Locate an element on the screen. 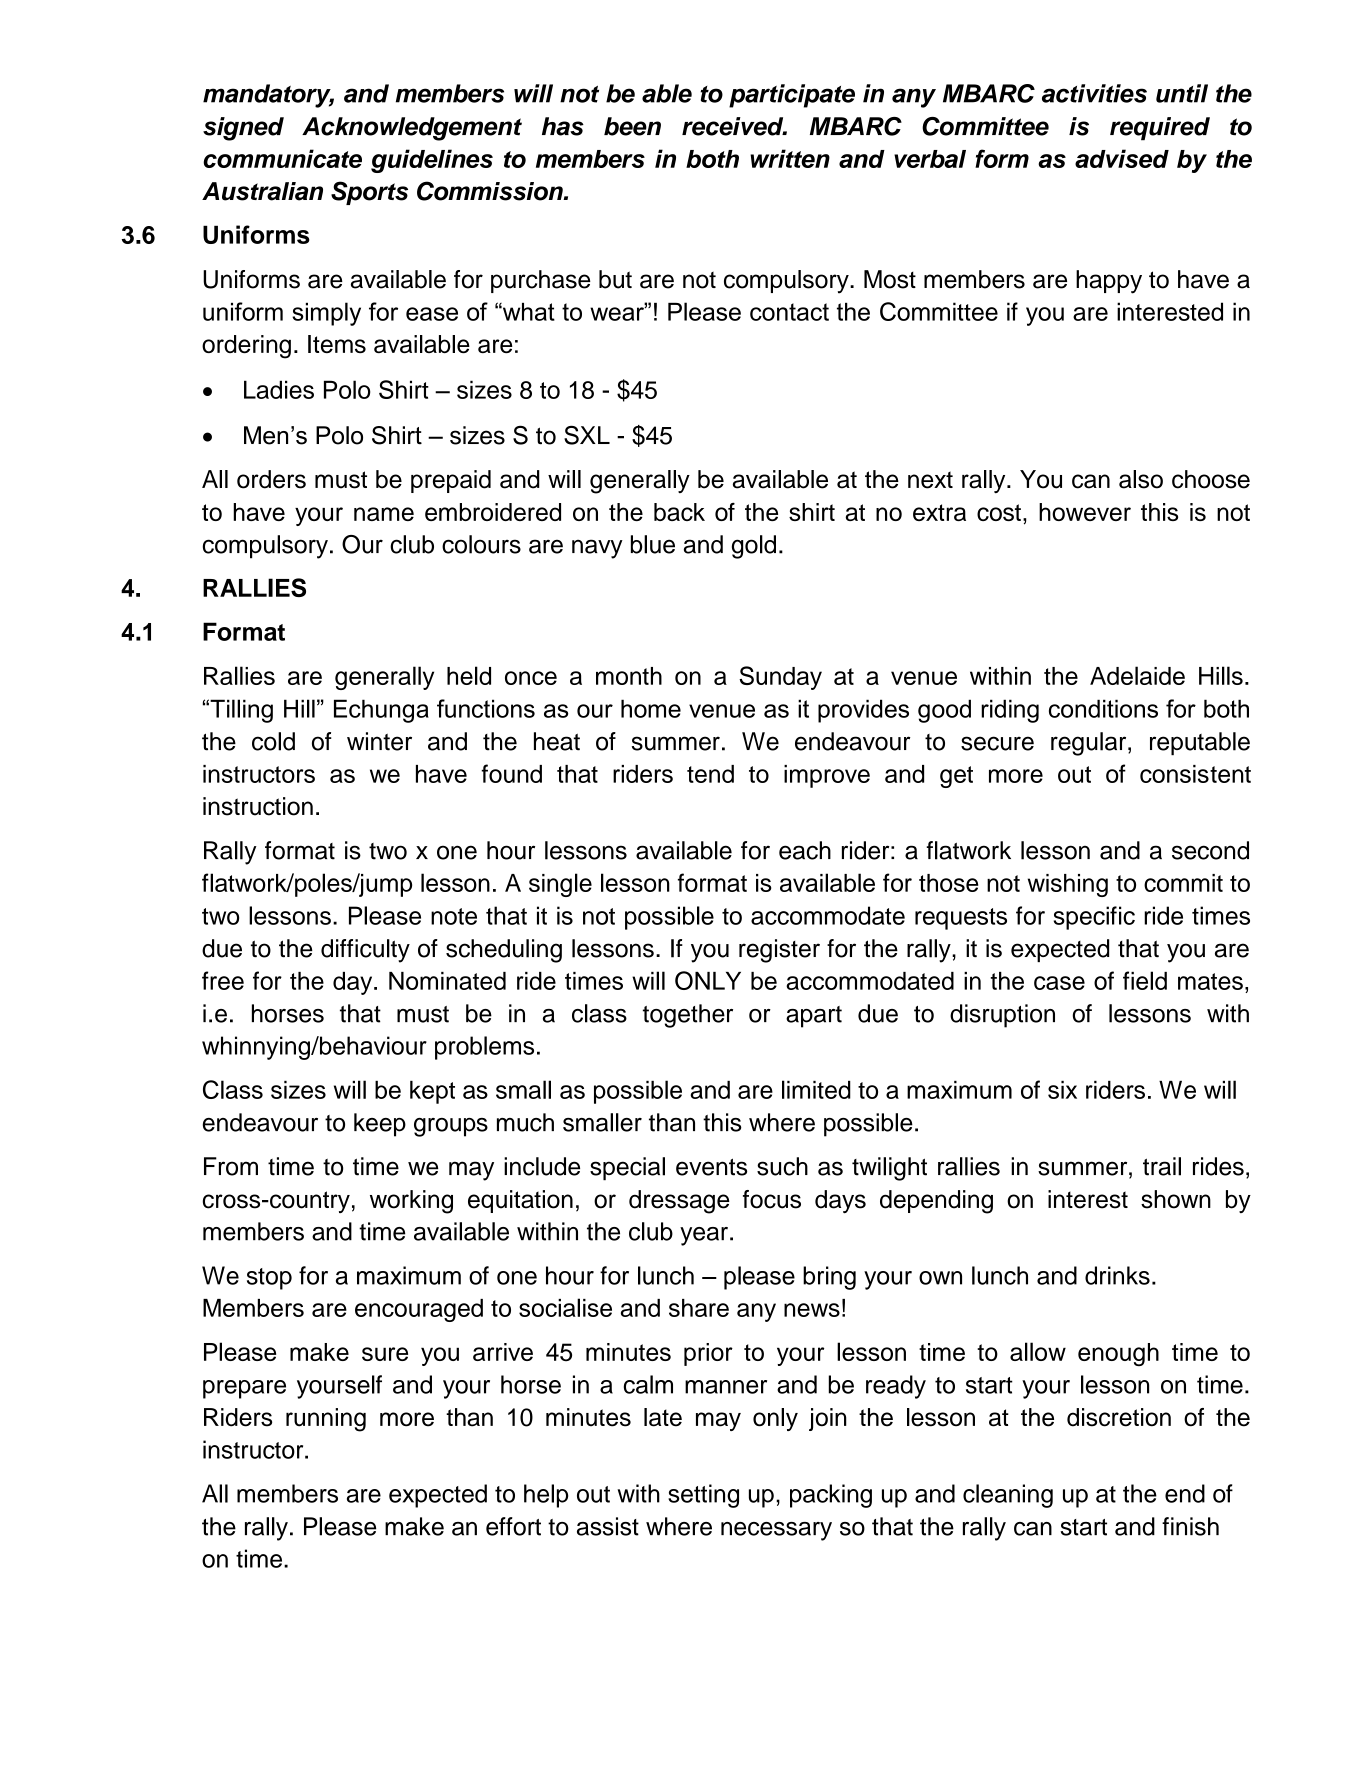 This screenshot has width=1372, height=1776. regular is located at coordinates (1090, 744).
